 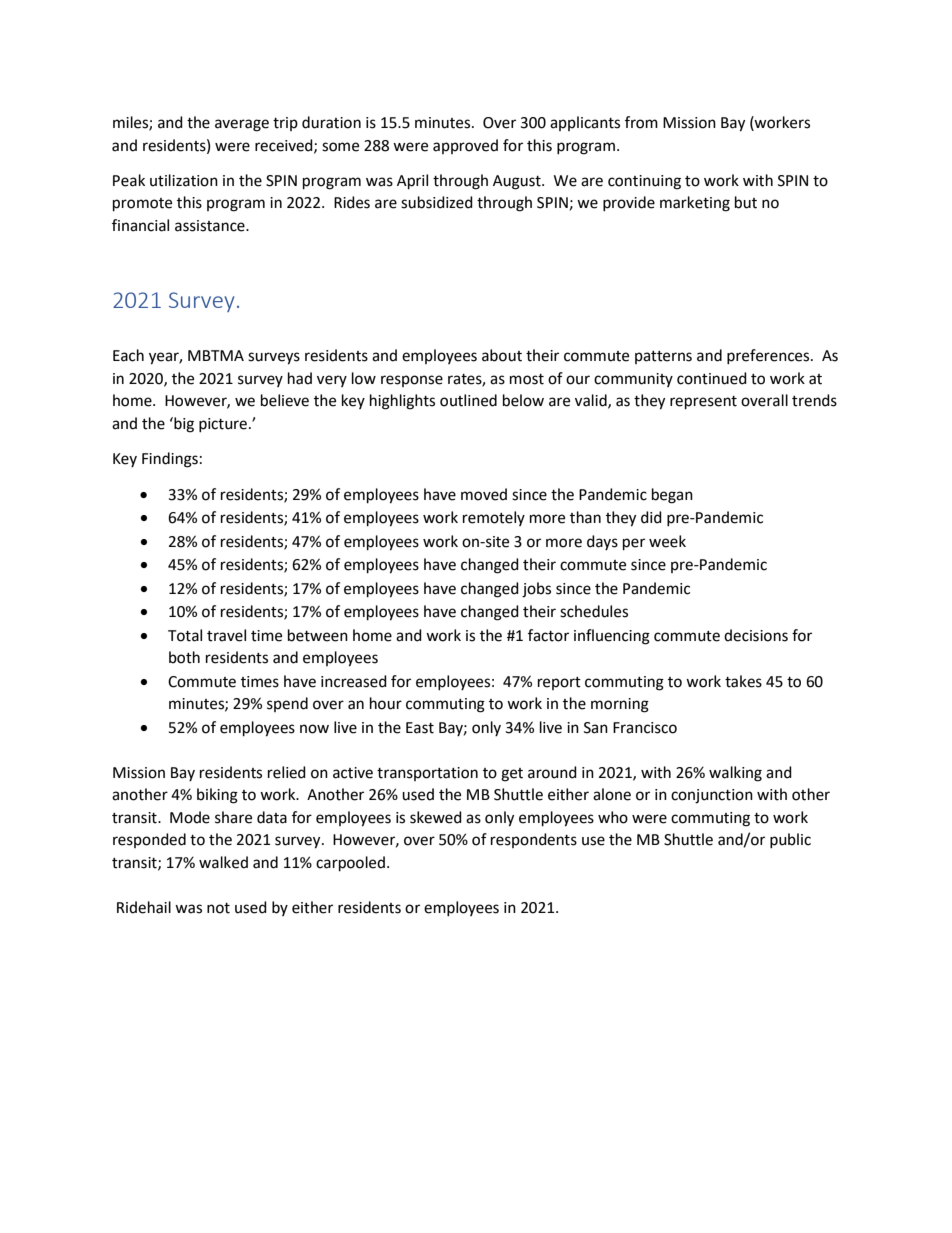 I want to click on began, so click(x=672, y=496).
